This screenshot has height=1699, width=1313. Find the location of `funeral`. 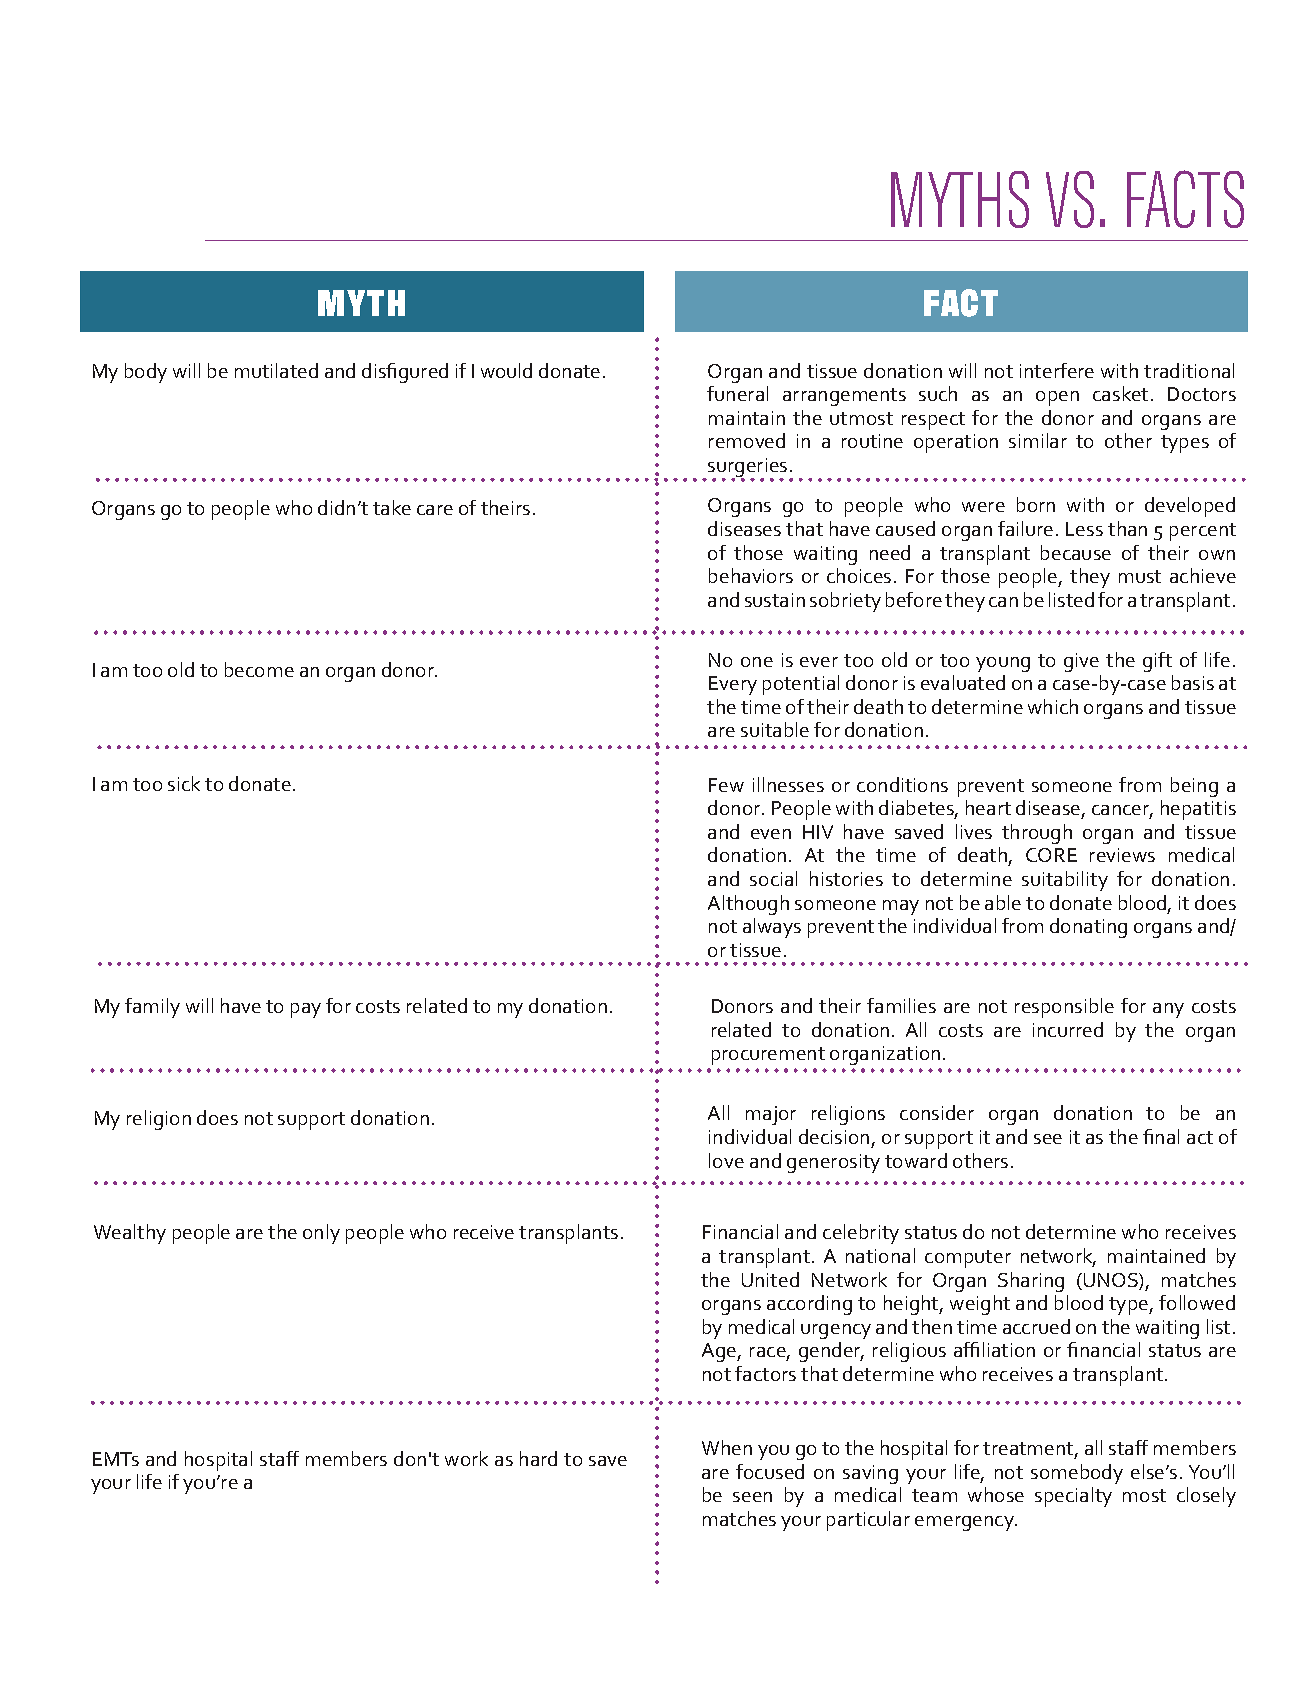

funeral is located at coordinates (737, 393).
